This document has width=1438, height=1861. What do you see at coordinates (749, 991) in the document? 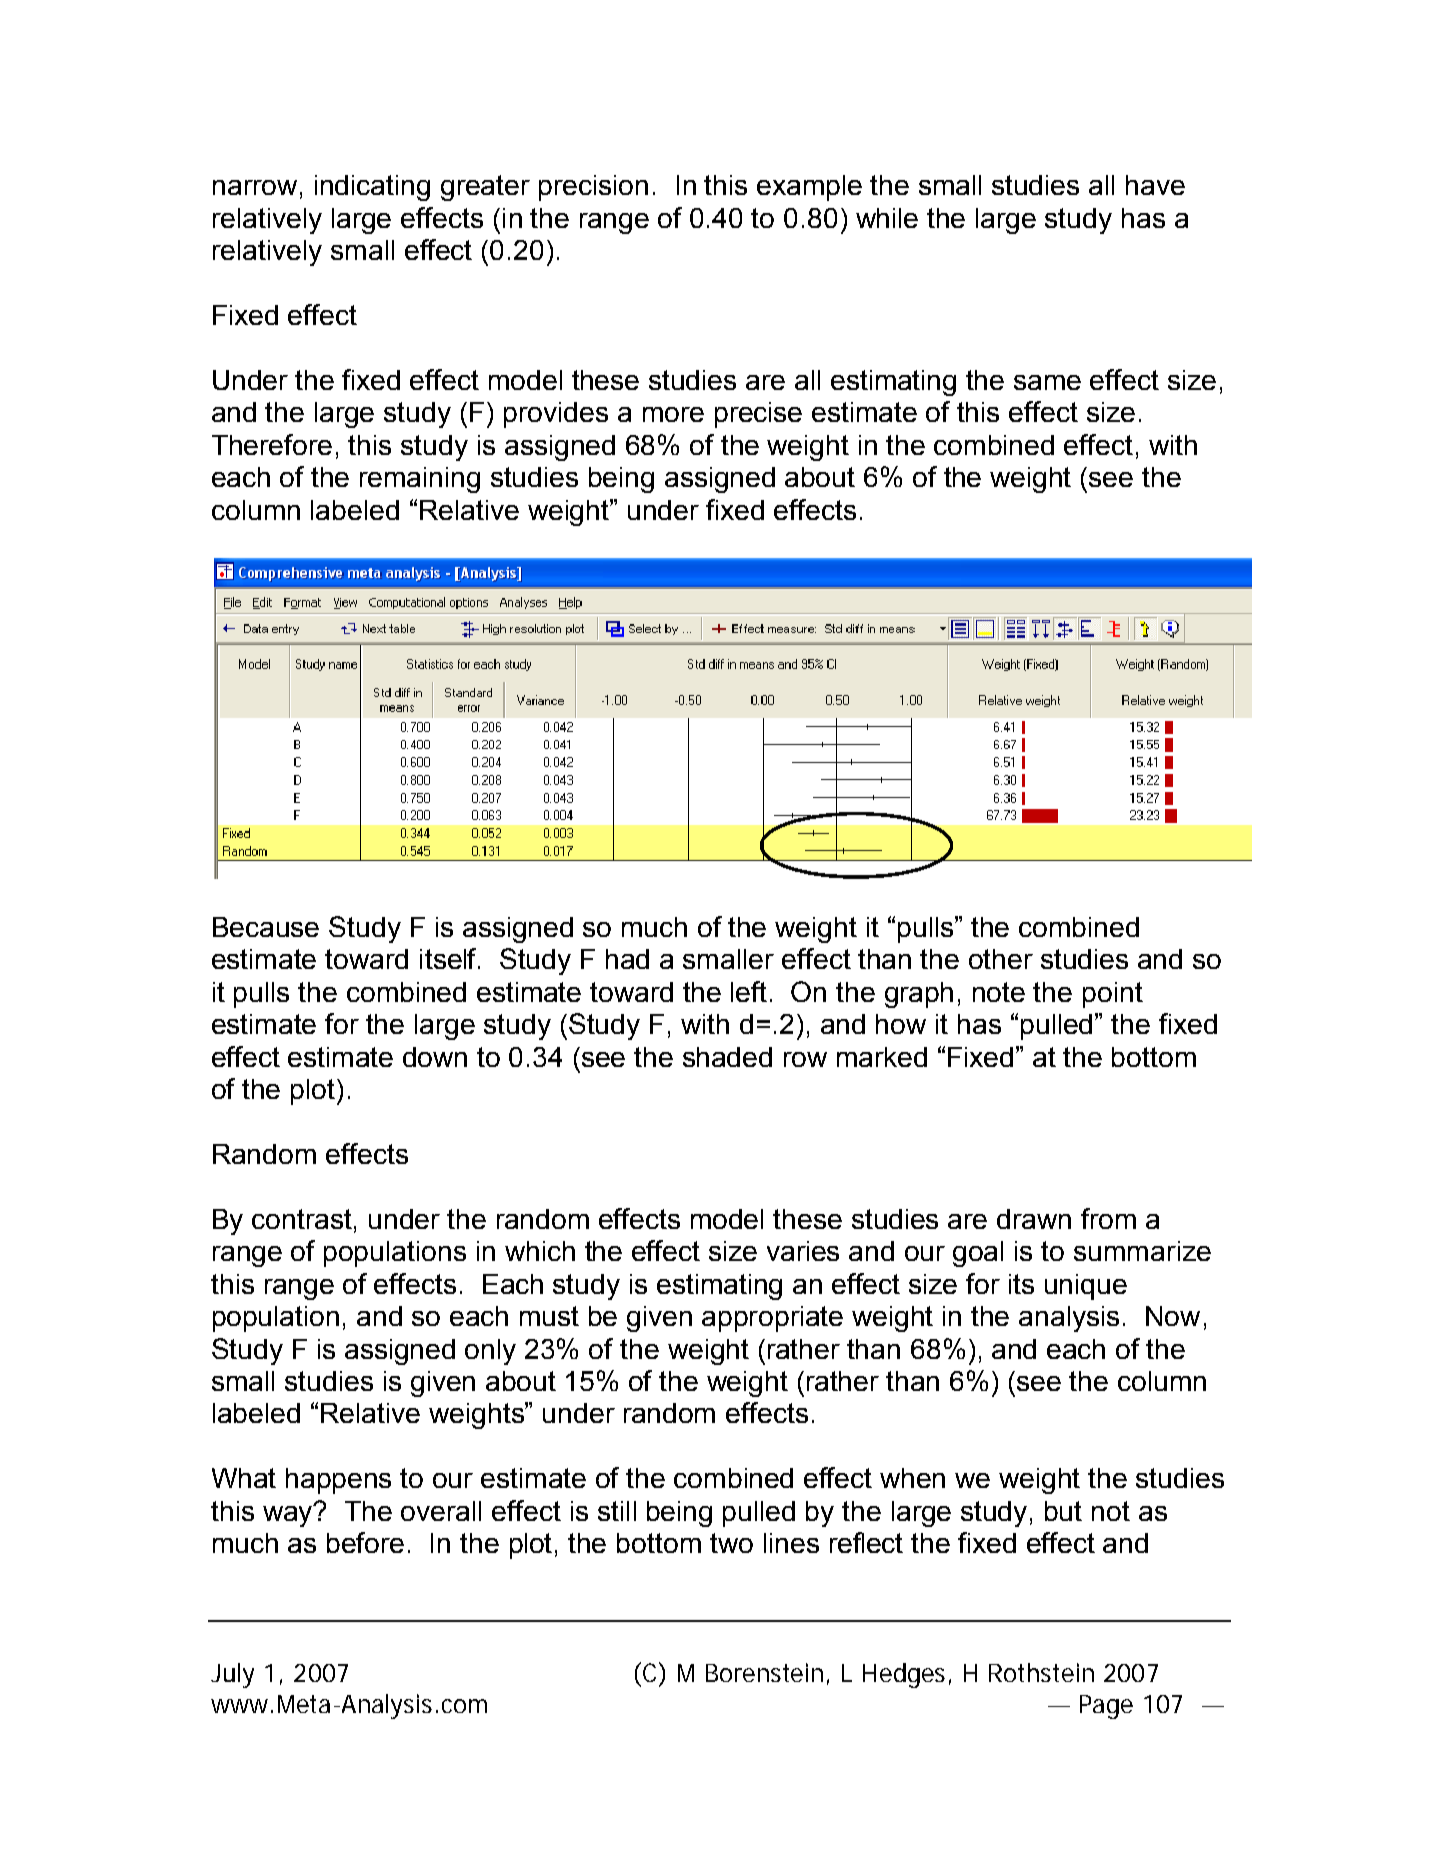
I see `left` at bounding box center [749, 991].
